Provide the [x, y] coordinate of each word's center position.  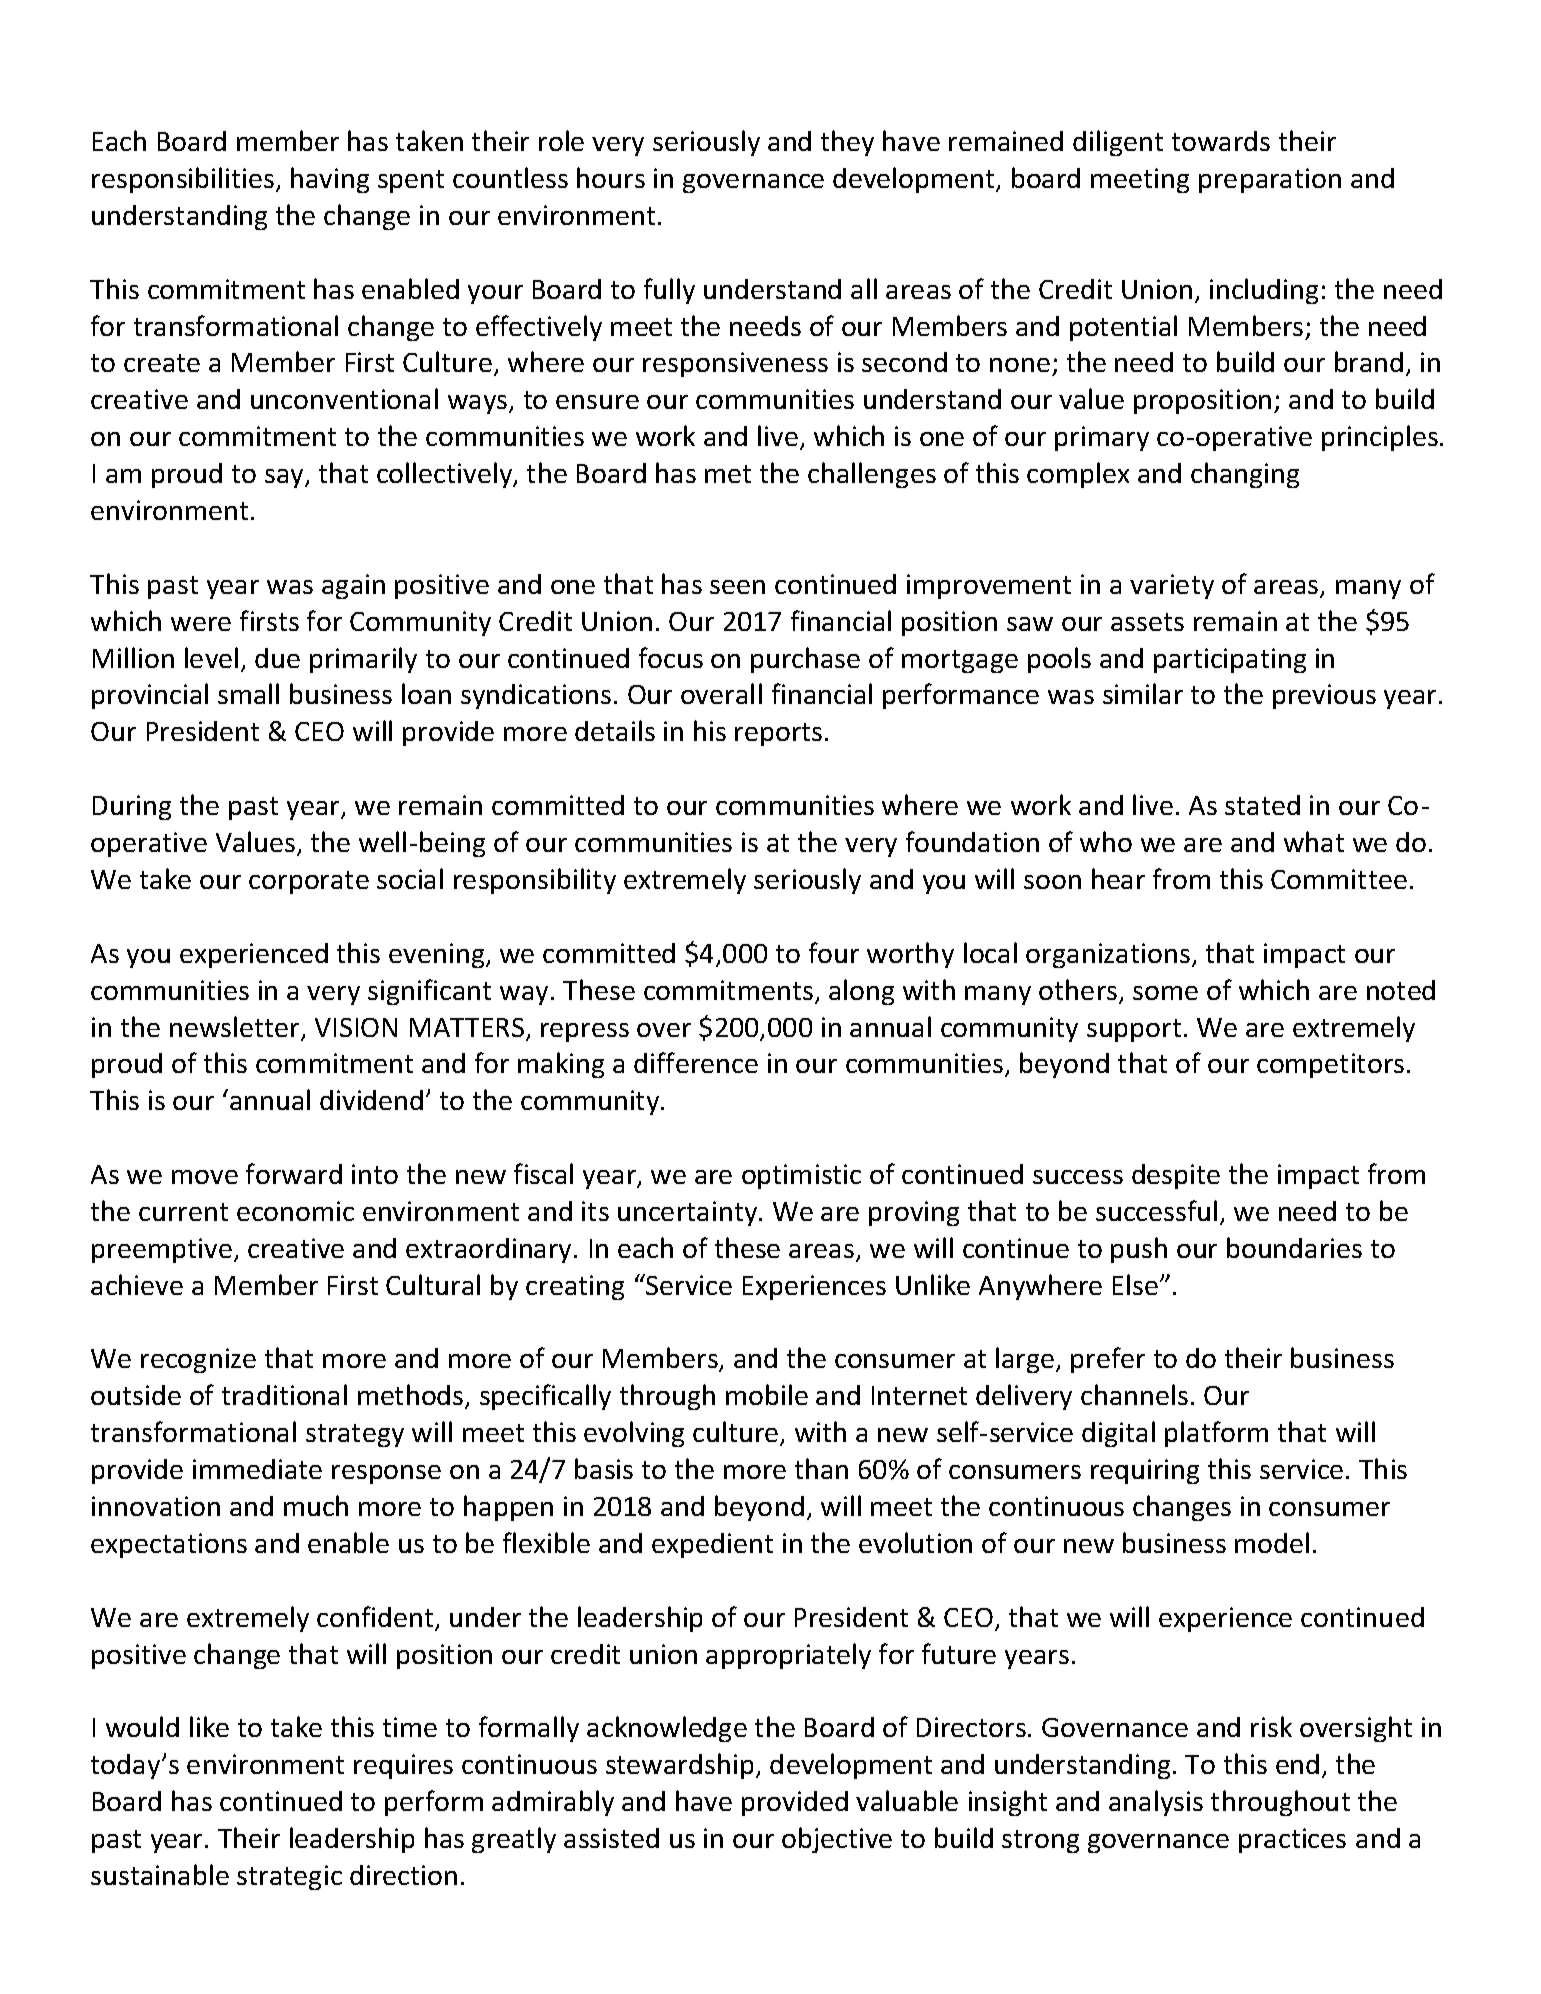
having [330, 180]
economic [295, 1211]
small [248, 693]
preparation [1270, 180]
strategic [289, 1877]
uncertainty [689, 1213]
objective [837, 1840]
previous [1324, 696]
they [847, 143]
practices [1292, 1840]
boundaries [1294, 1247]
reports [778, 734]
